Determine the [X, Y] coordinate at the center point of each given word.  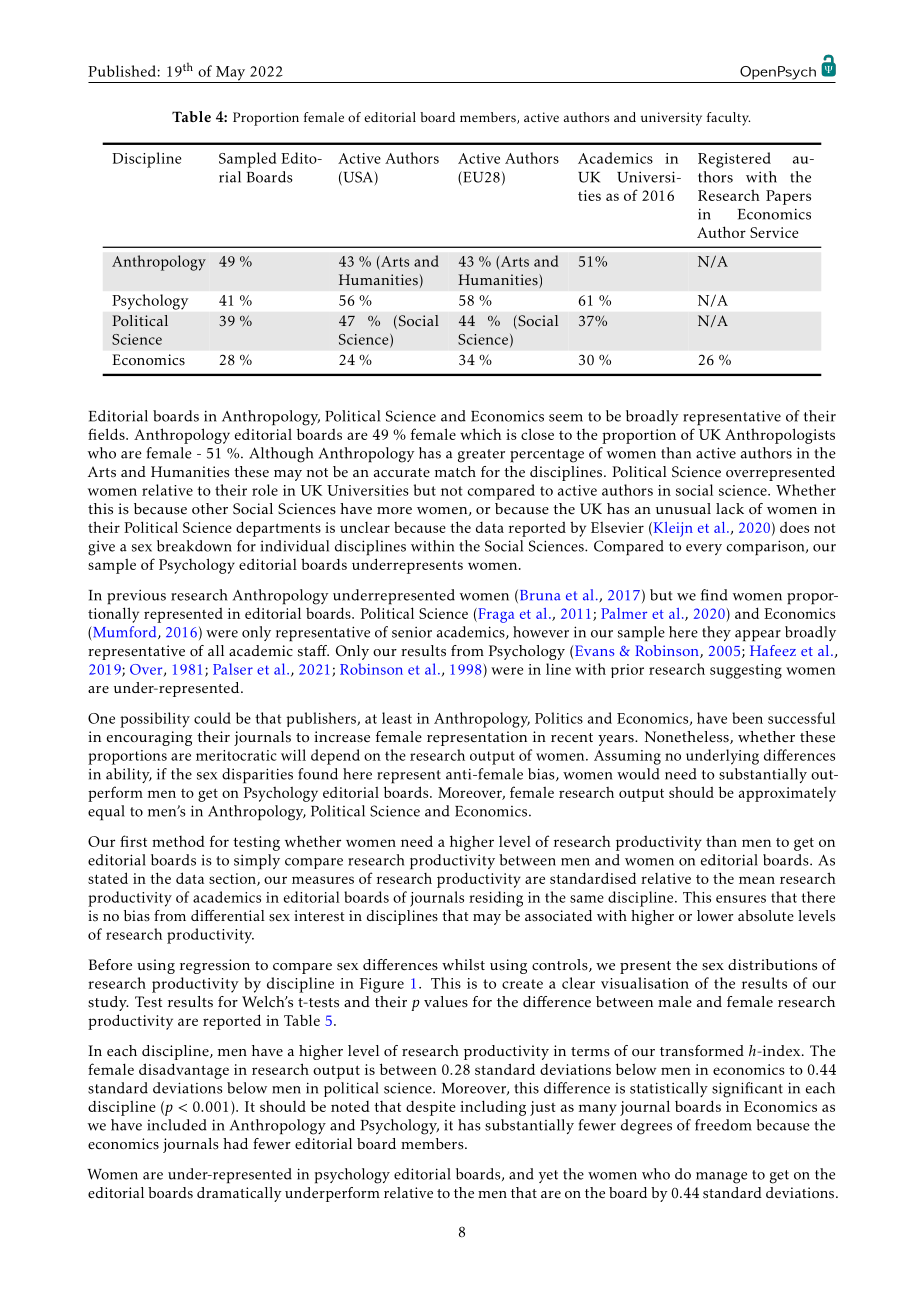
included [177, 1125]
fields [107, 434]
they [716, 633]
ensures [741, 899]
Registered [734, 160]
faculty [728, 119]
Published [122, 71]
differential [228, 916]
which [480, 434]
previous [136, 597]
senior [412, 632]
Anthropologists [780, 436]
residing [496, 899]
